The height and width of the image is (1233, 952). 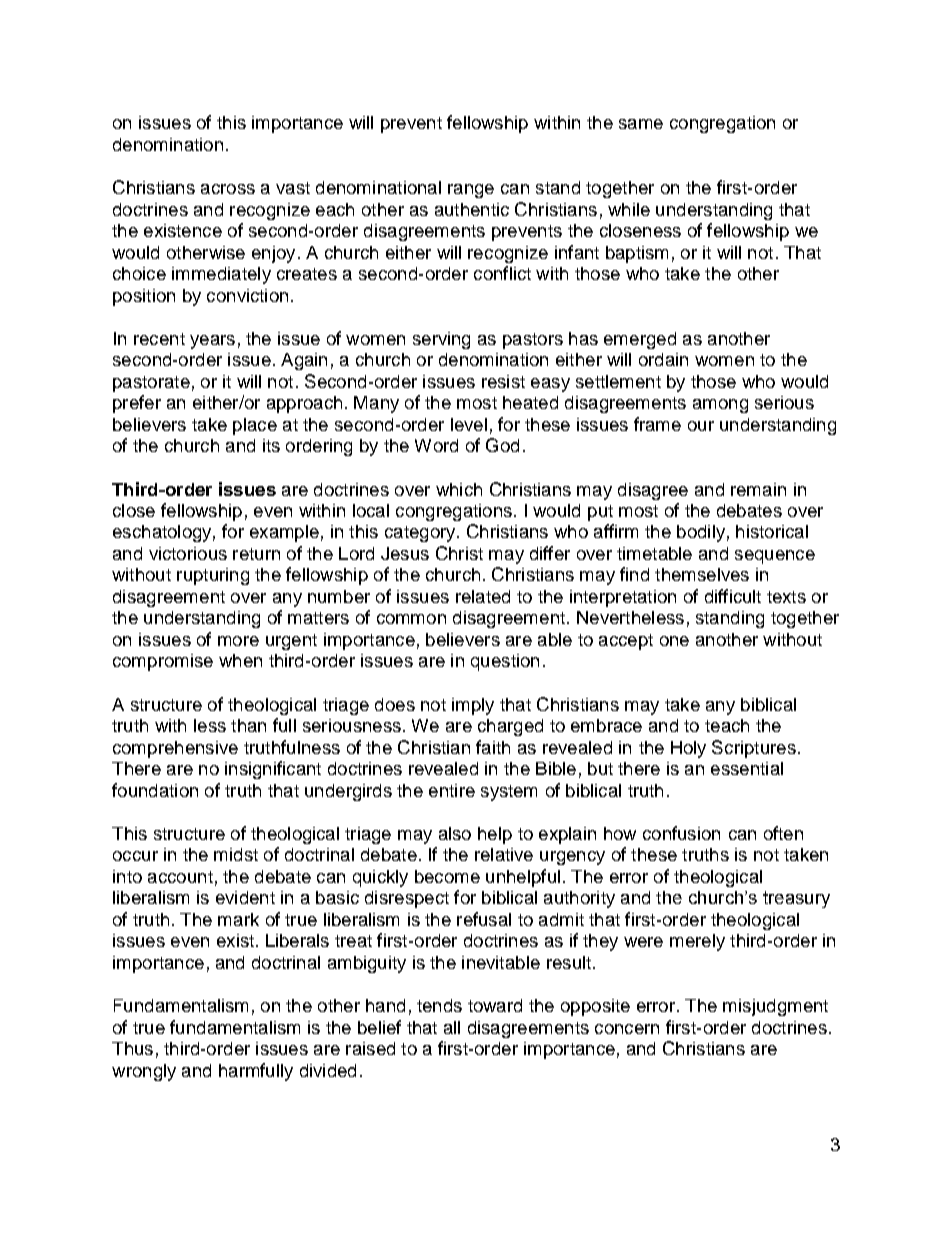 I want to click on misjudgment, so click(x=775, y=1007).
